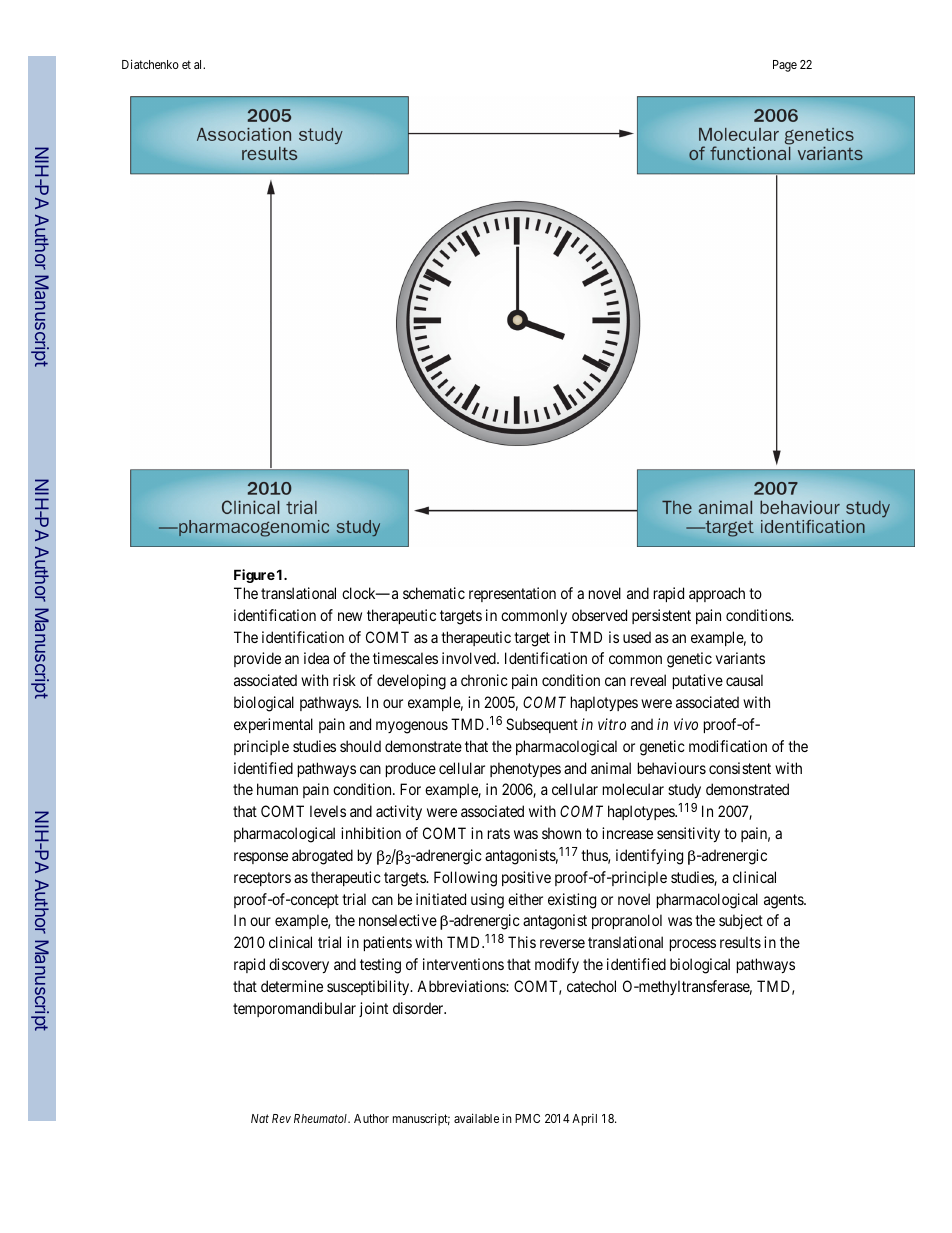 The image size is (952, 1233). Describe the element at coordinates (785, 66) in the screenshot. I see `Page` at that location.
